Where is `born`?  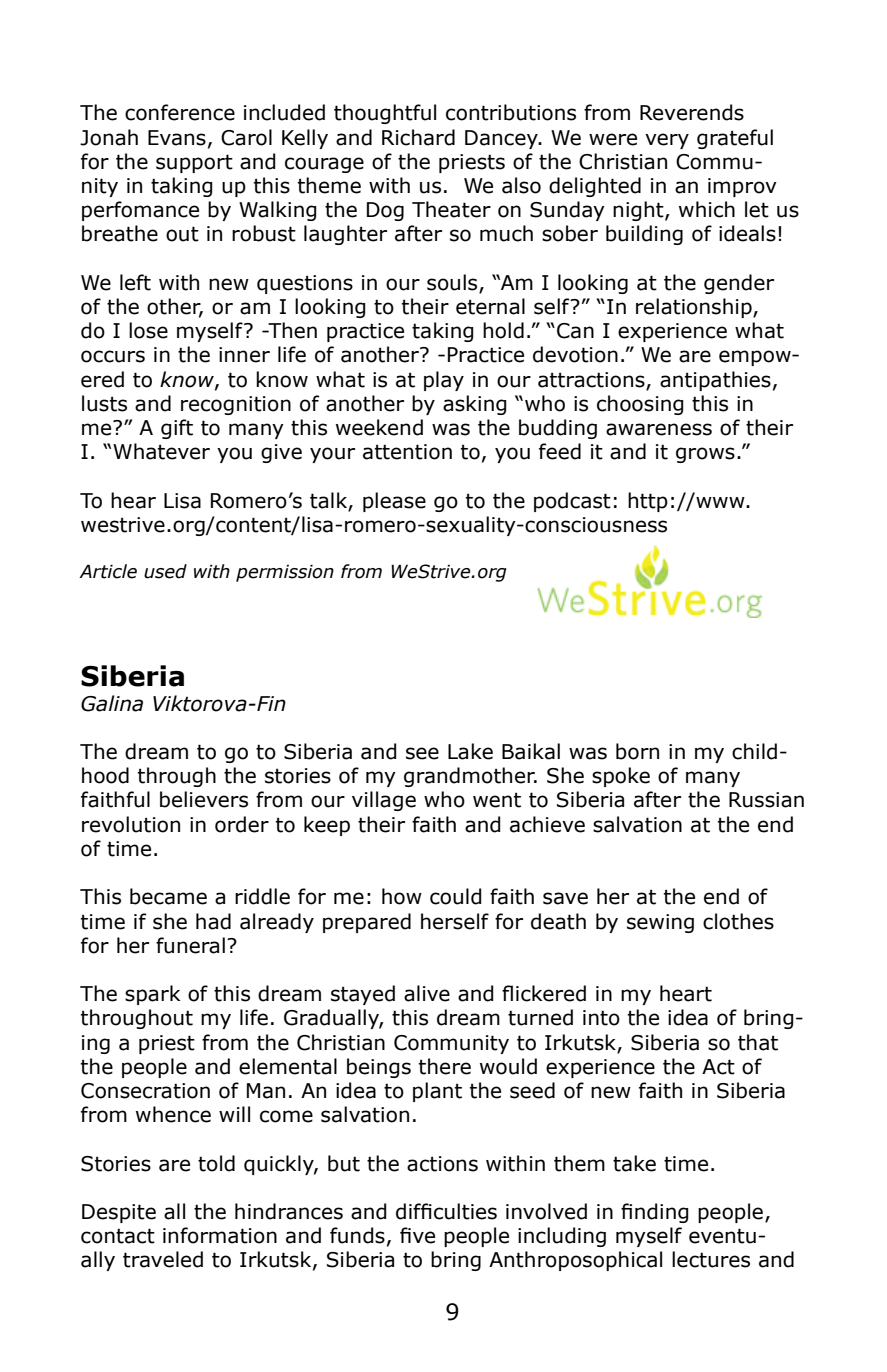
born is located at coordinates (637, 751).
